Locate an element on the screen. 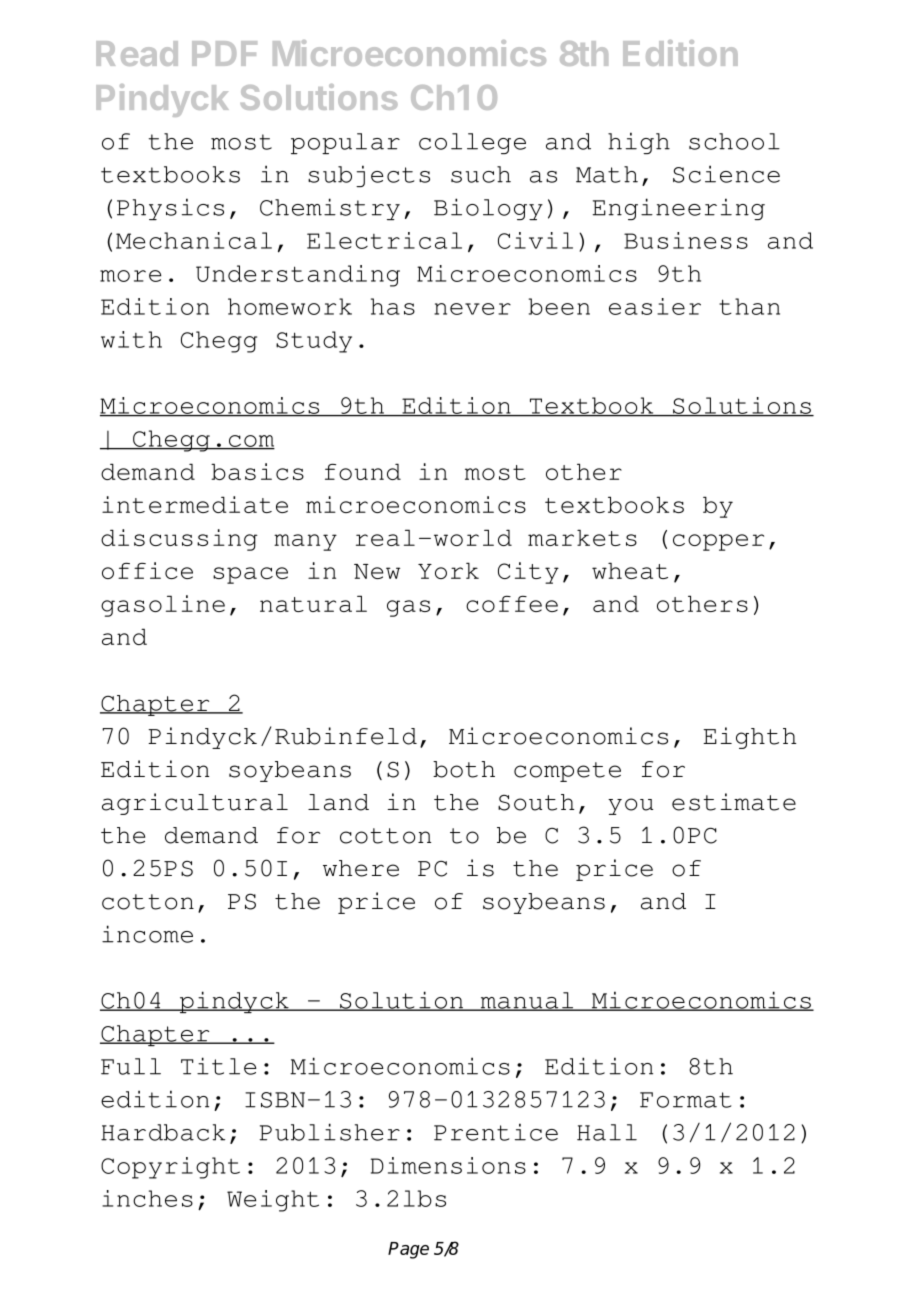 Image resolution: width=924 pixels, height=1311 pixels. easier is located at coordinates (655, 306).
